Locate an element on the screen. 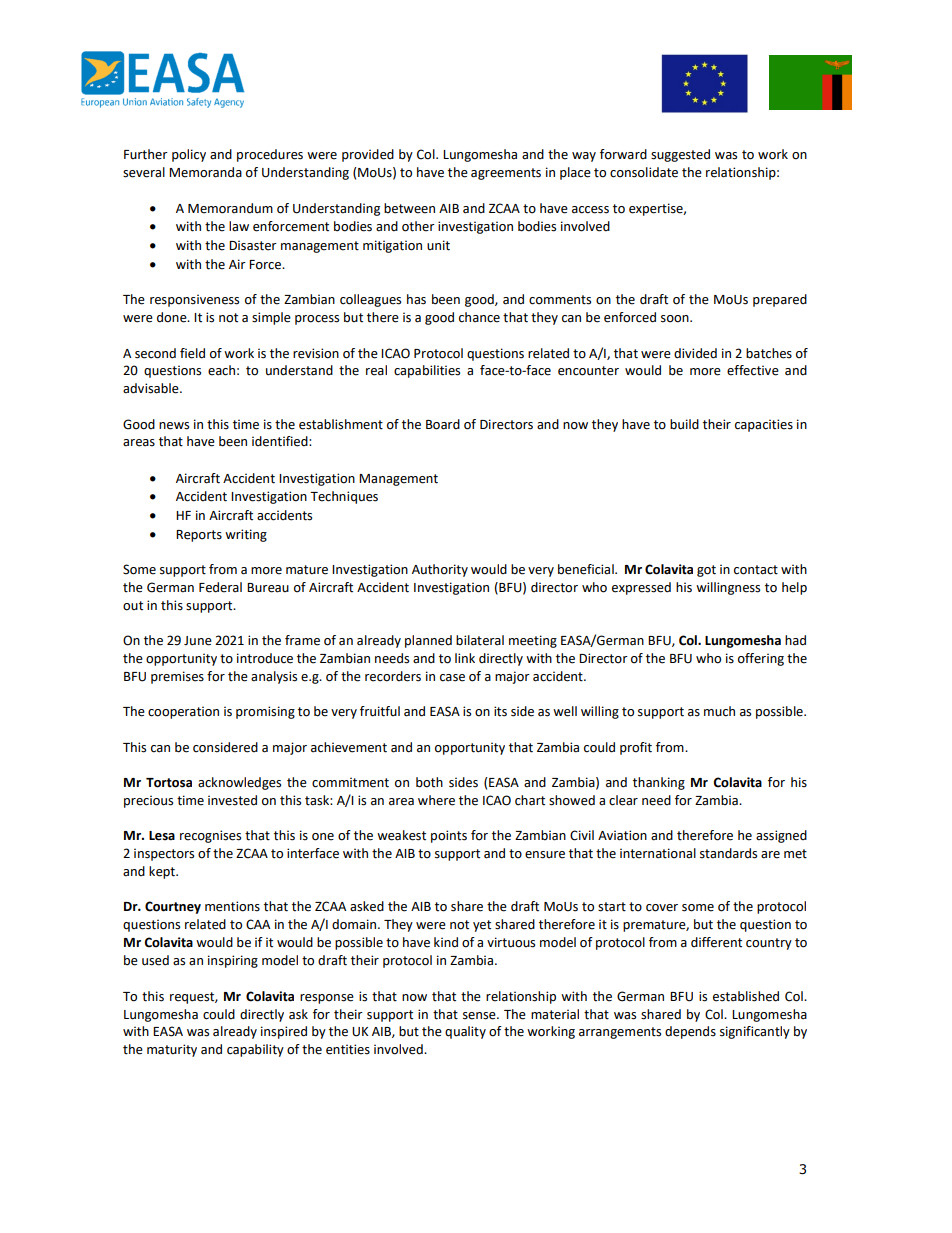 The image size is (952, 1233). cooperation is located at coordinates (183, 712).
